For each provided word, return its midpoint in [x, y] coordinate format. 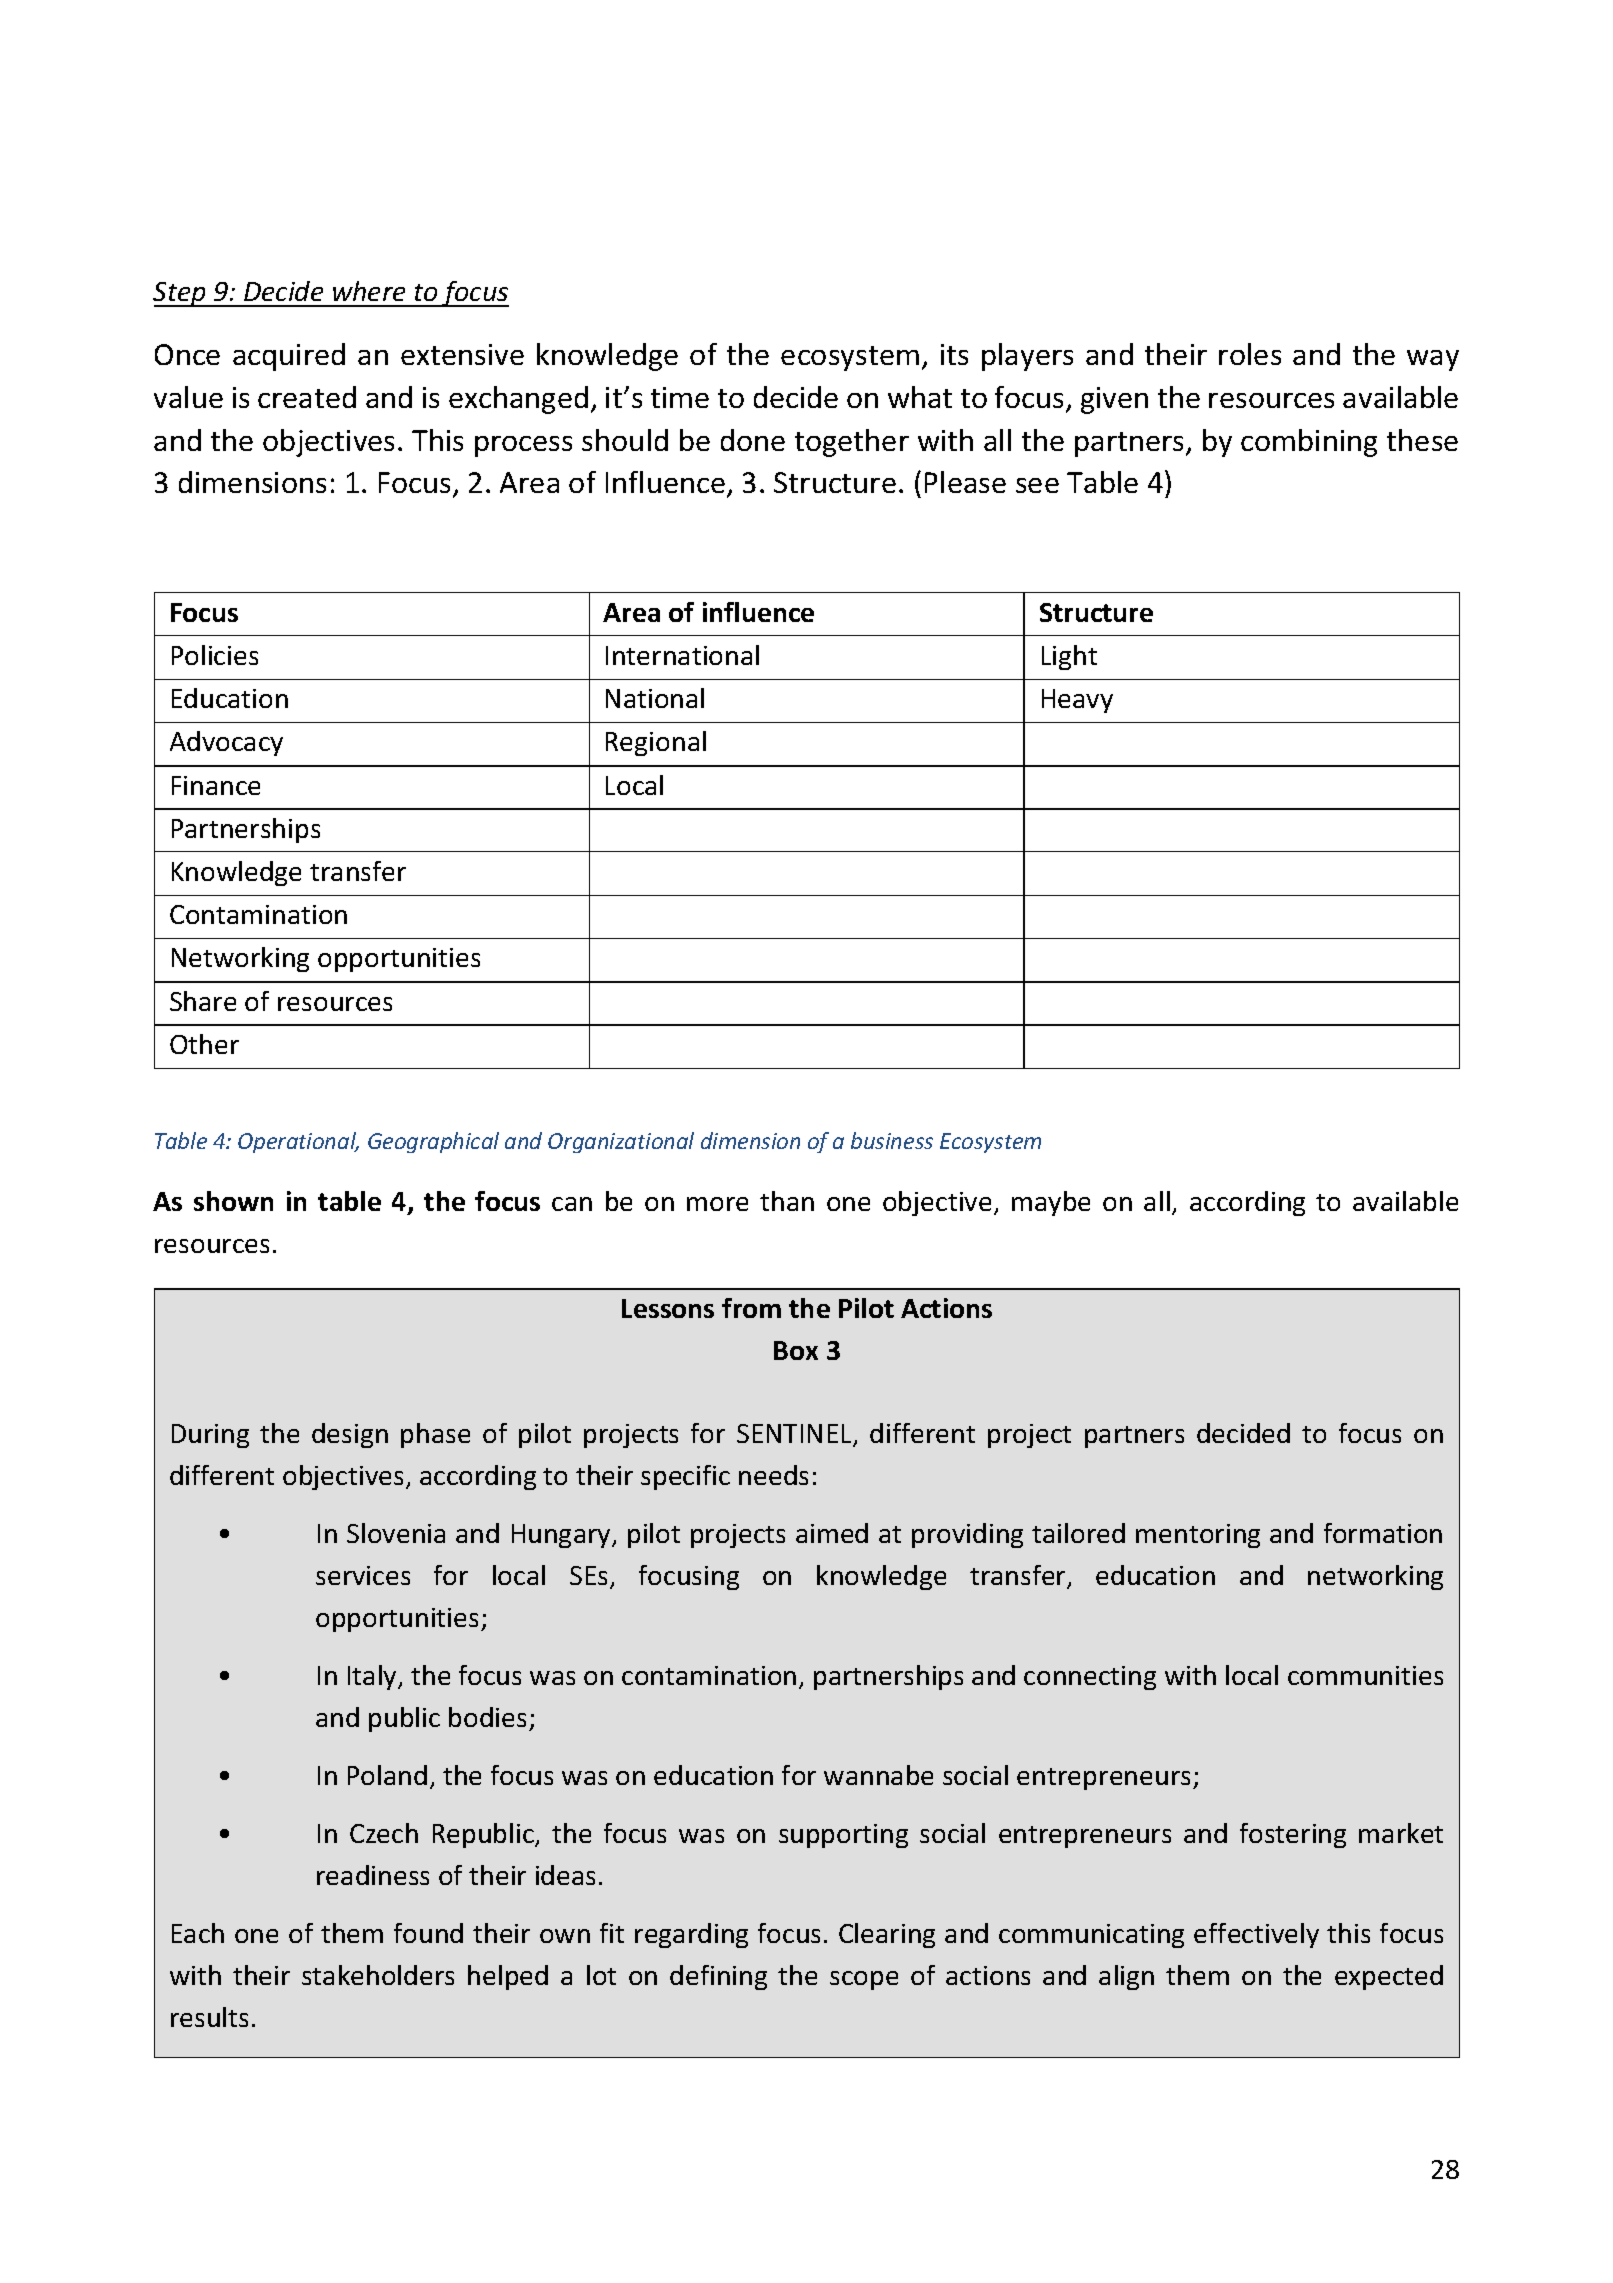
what [920, 397]
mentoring [1198, 1536]
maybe [1051, 1203]
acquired [289, 357]
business [892, 1140]
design [350, 1435]
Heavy [1077, 701]
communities [1365, 1675]
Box [796, 1350]
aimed [832, 1533]
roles [1250, 354]
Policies [215, 655]
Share [203, 1001]
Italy [373, 1677]
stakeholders [378, 1975]
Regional [656, 743]
